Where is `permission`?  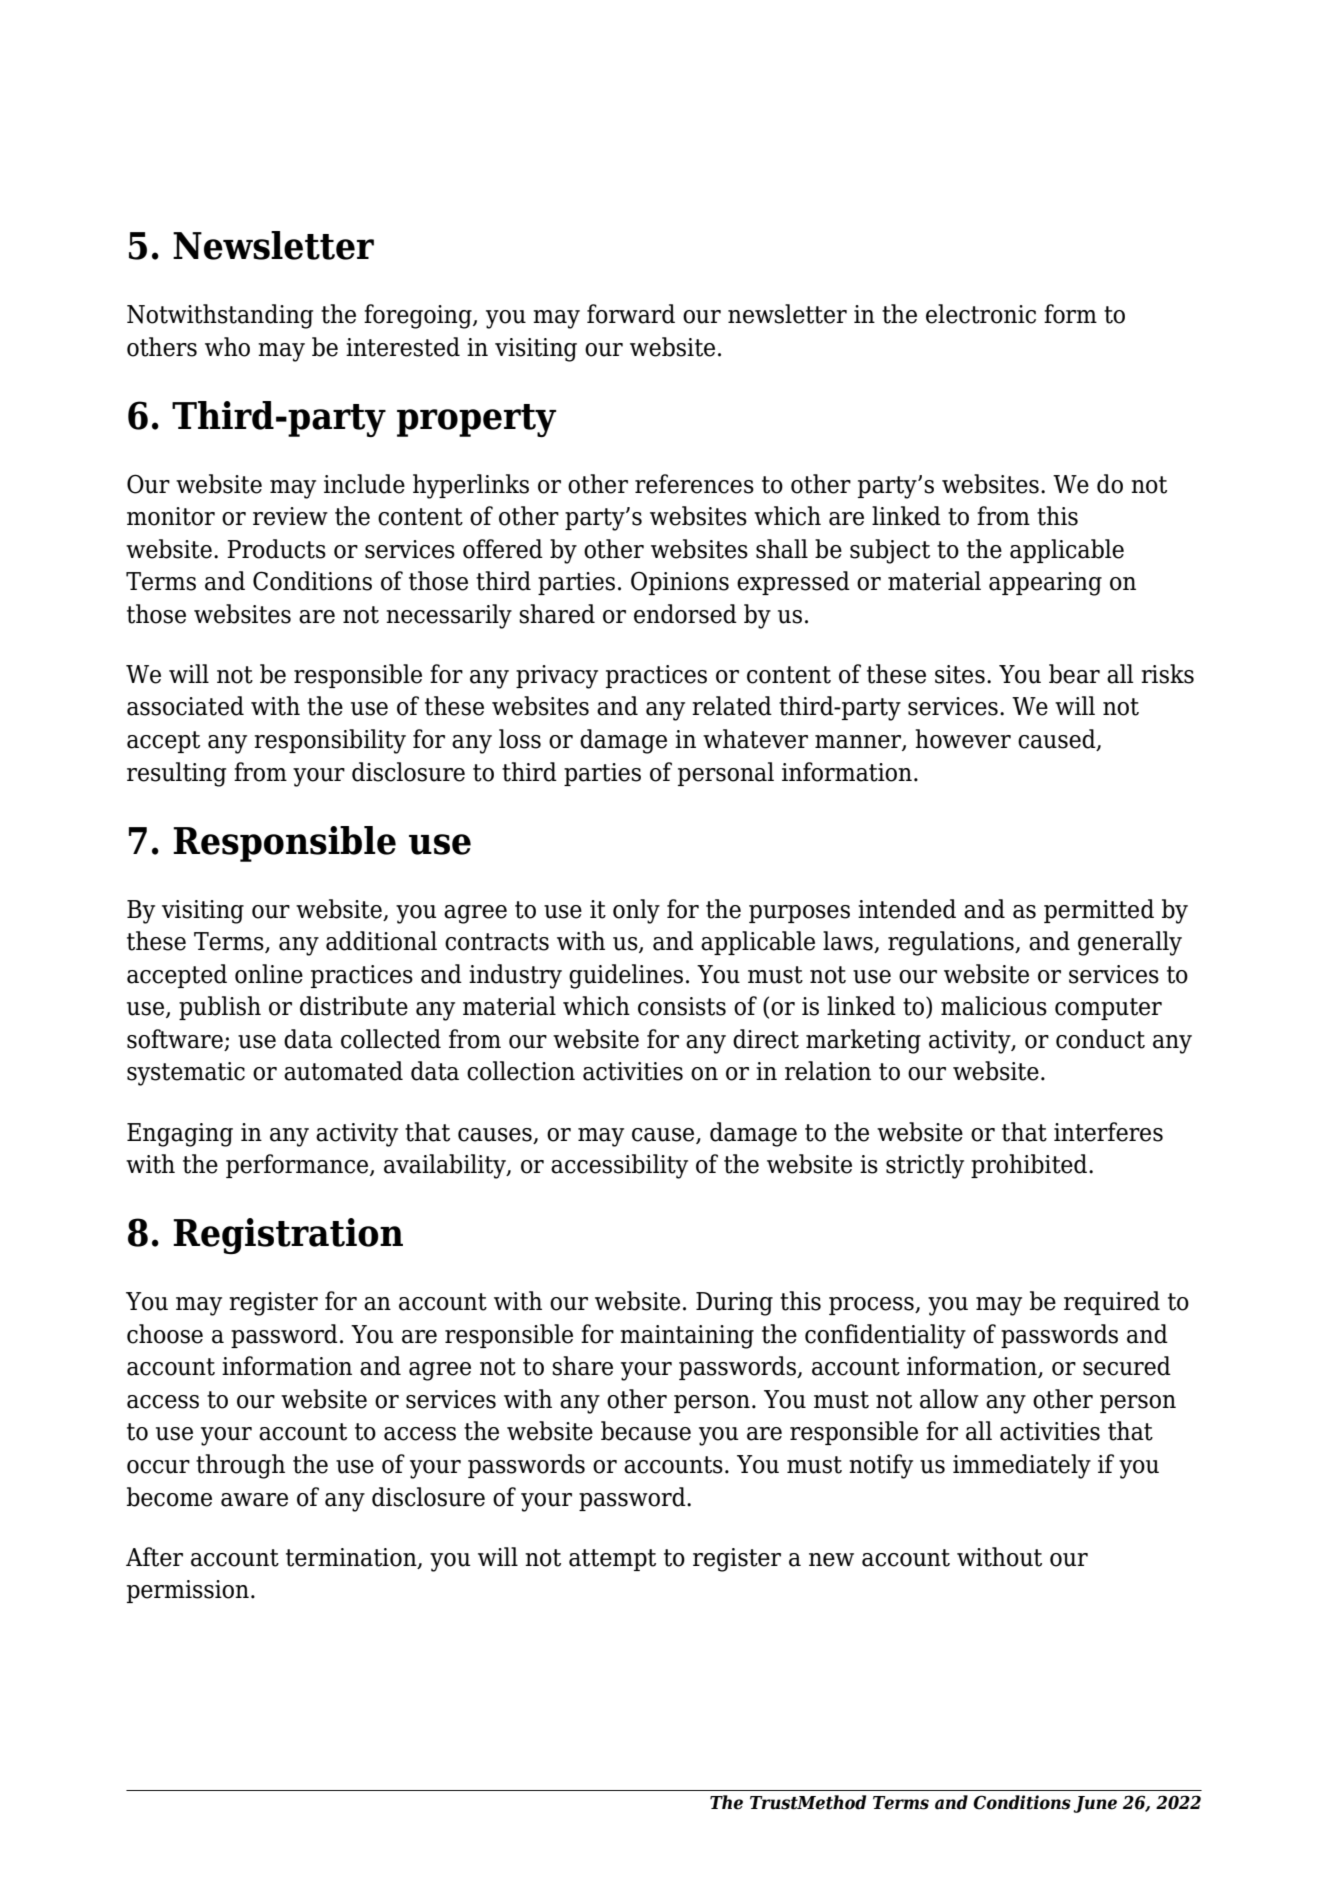 permission is located at coordinates (188, 1591).
